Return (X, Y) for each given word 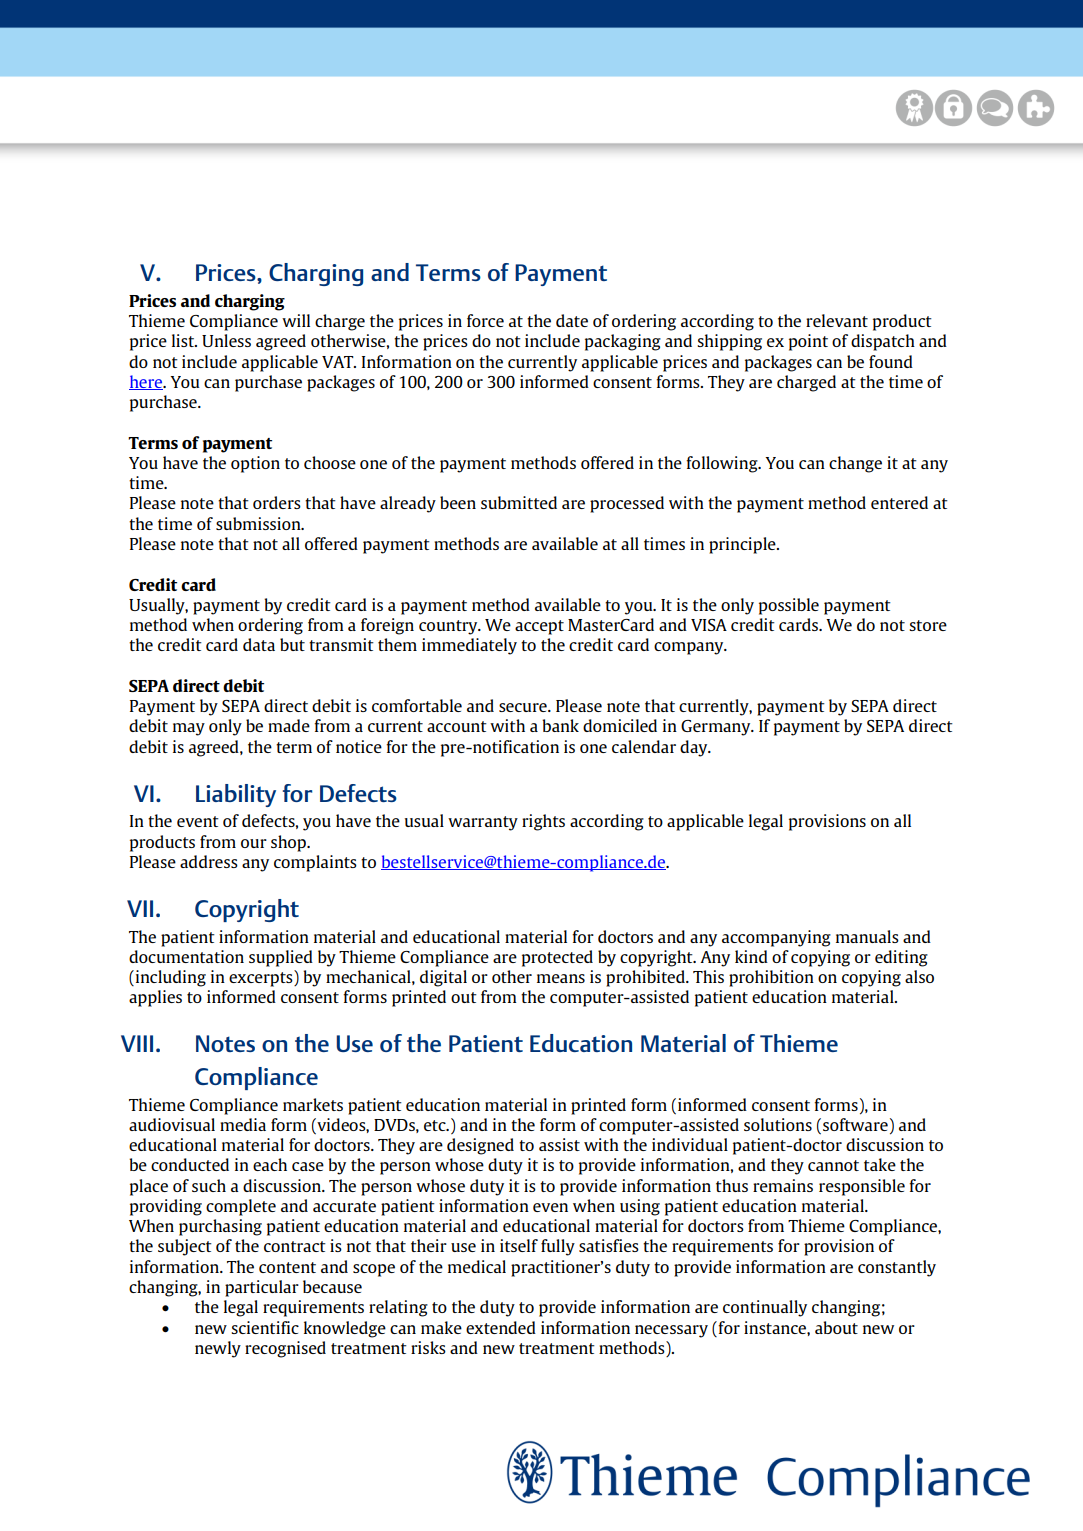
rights (543, 822)
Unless (226, 340)
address (209, 861)
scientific (265, 1327)
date (572, 320)
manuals (867, 936)
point (808, 342)
